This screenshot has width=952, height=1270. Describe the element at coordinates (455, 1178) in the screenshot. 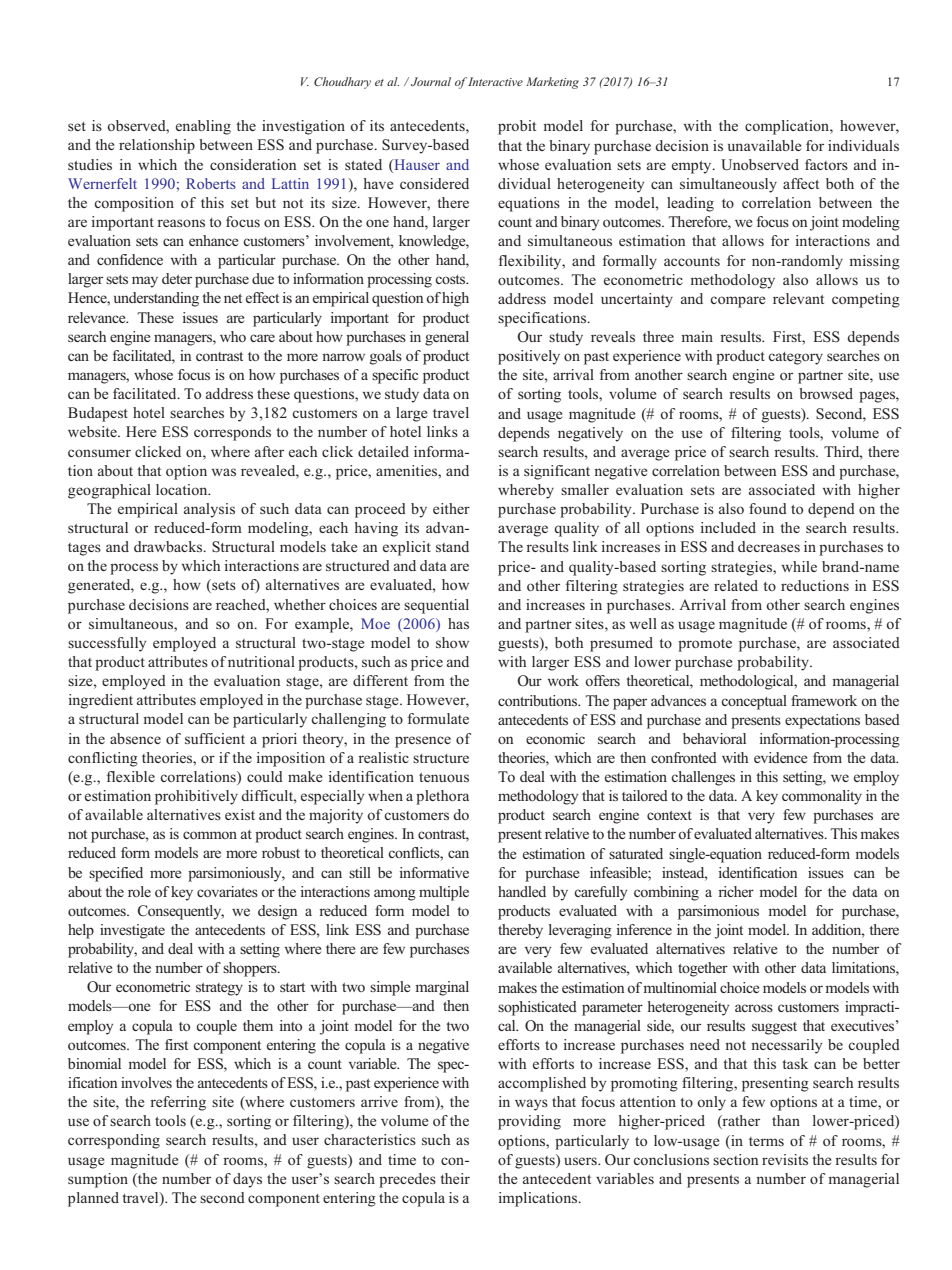

I see `their` at that location.
